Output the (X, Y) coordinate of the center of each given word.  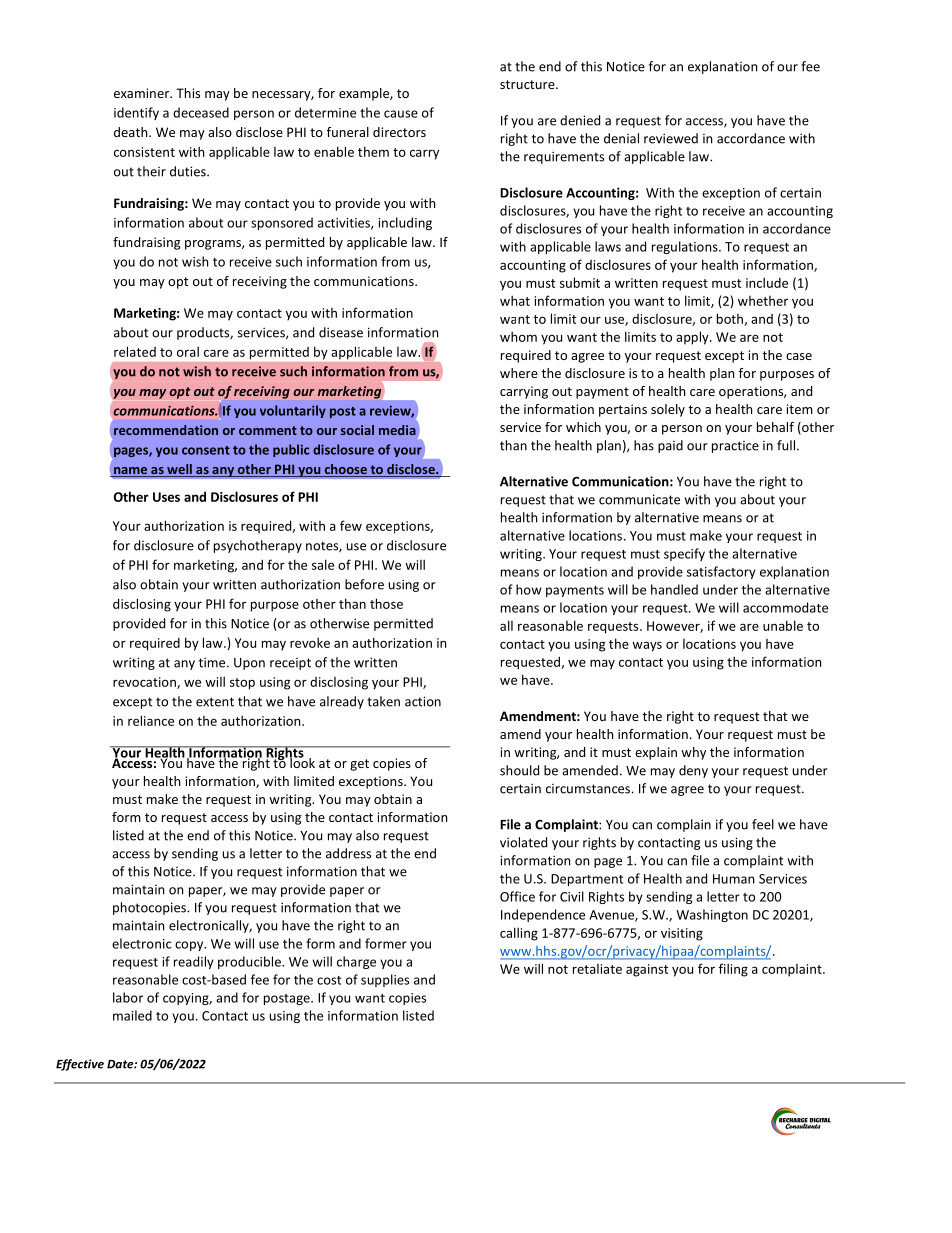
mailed (132, 1015)
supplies (385, 980)
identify (136, 113)
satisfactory (721, 572)
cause (401, 114)
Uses (166, 497)
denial (621, 138)
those (386, 603)
